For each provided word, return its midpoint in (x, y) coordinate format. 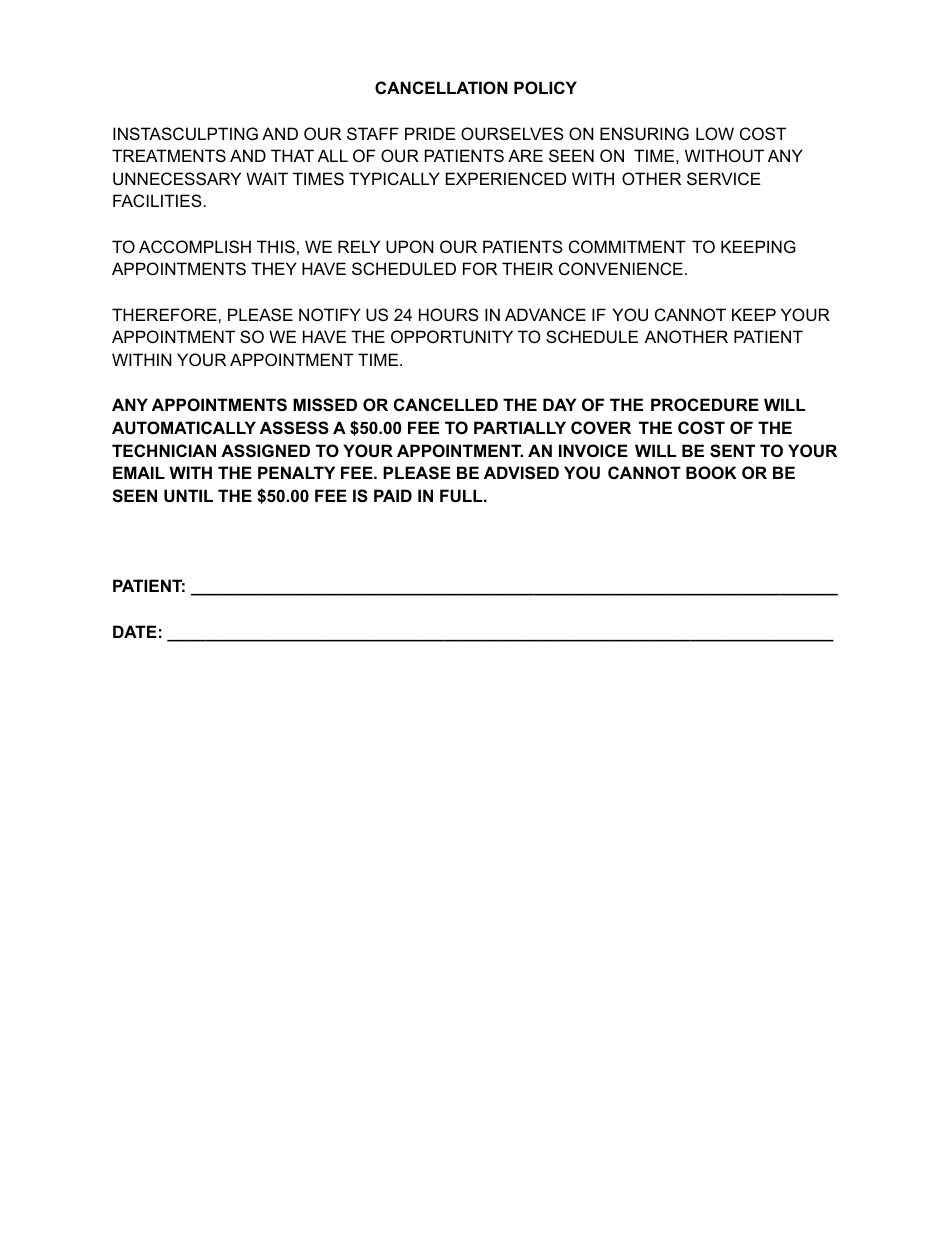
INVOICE (593, 450)
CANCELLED (446, 404)
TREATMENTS (169, 155)
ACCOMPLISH (195, 246)
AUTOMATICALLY (184, 427)
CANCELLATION (441, 87)
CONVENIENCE (621, 268)
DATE (135, 631)
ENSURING (644, 133)
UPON (410, 246)
